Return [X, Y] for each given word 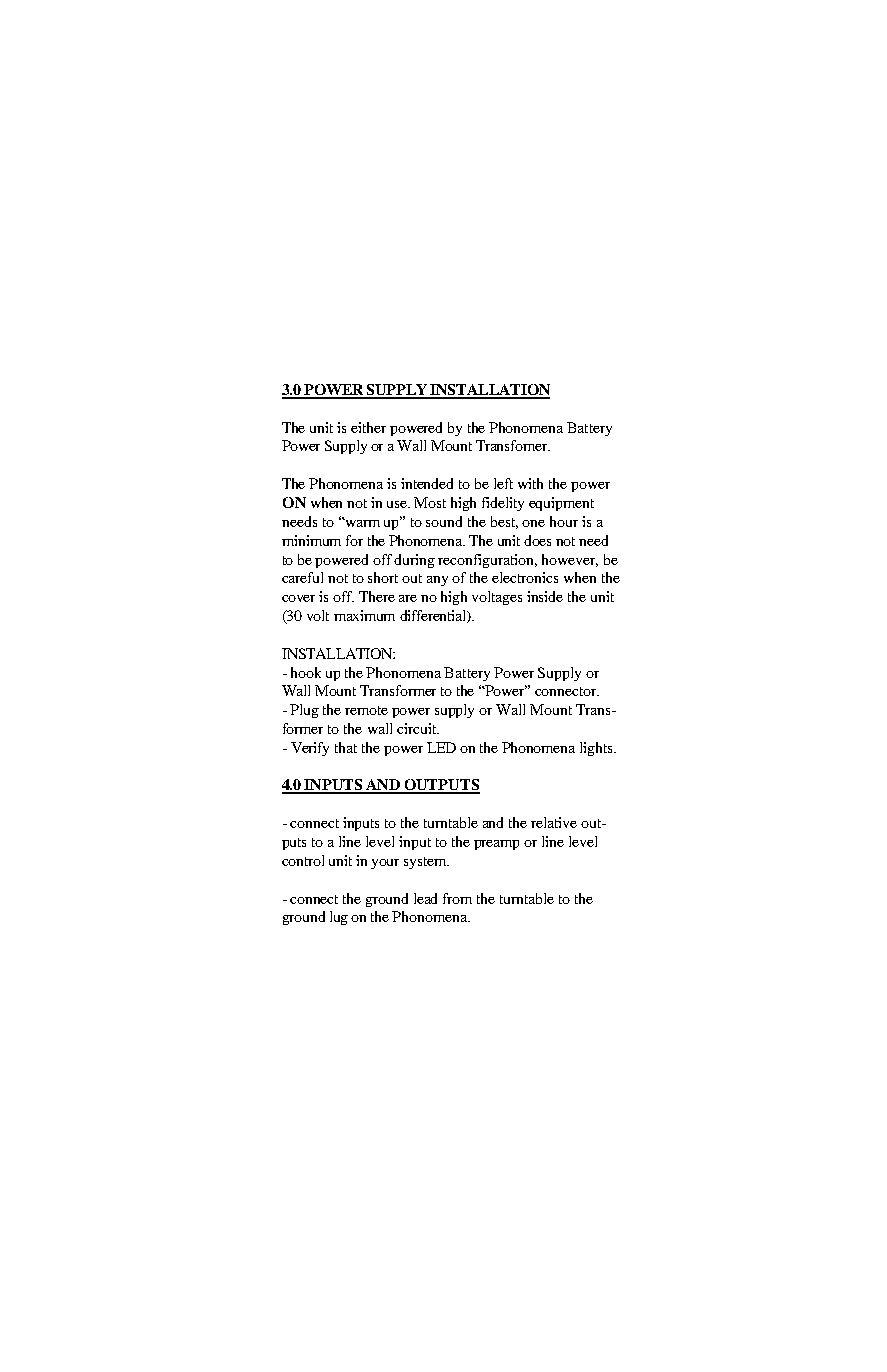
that [346, 747]
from [457, 898]
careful [302, 577]
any [437, 581]
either [368, 427]
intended [427, 483]
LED [441, 747]
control [303, 860]
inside [545, 596]
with [530, 483]
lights [597, 749]
